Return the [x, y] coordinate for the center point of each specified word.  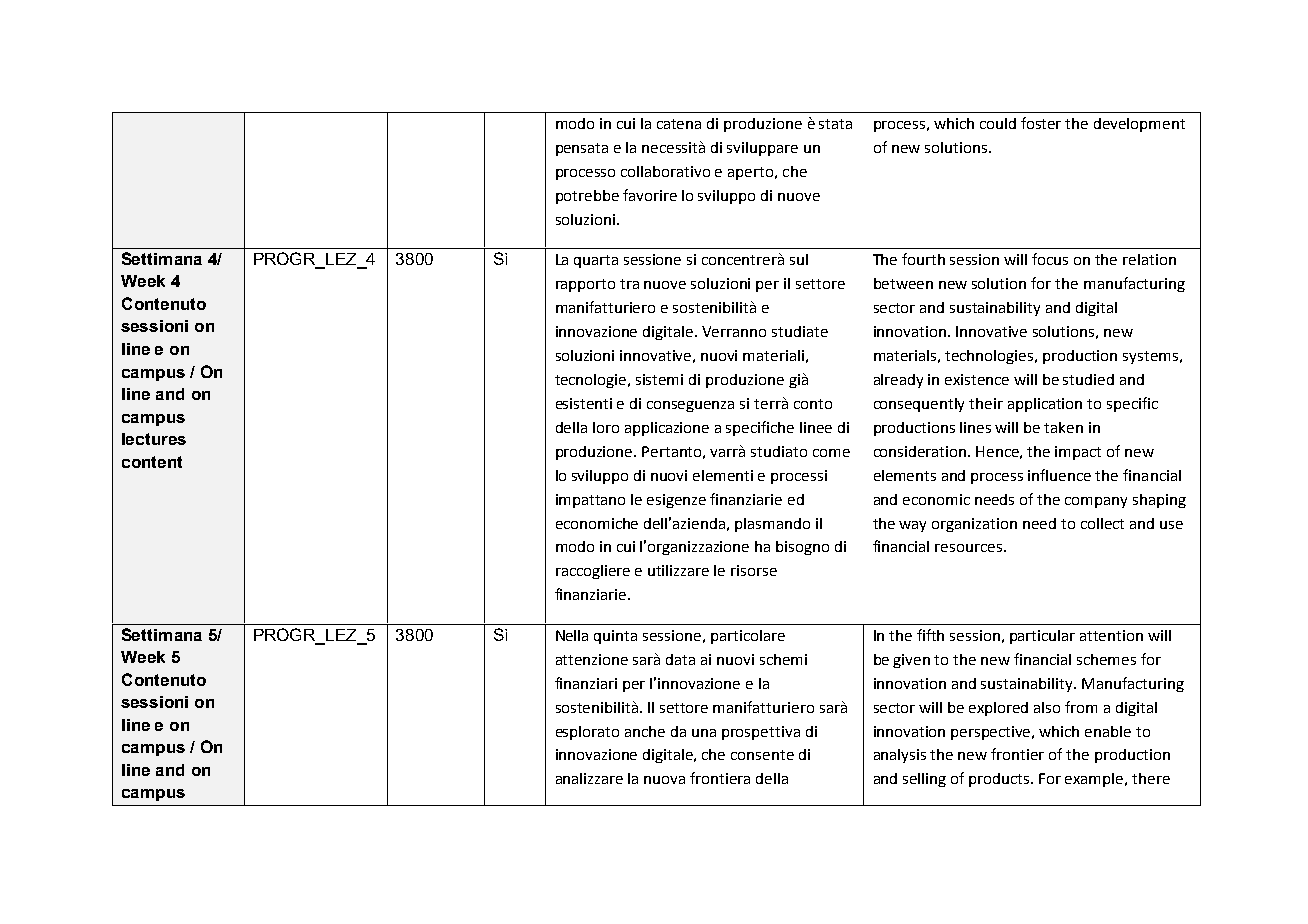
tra [629, 284]
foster [1041, 123]
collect [1102, 523]
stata [835, 124]
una [704, 733]
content [152, 462]
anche [645, 731]
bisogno [802, 548]
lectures [154, 439]
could [998, 123]
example [1095, 780]
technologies [990, 357]
